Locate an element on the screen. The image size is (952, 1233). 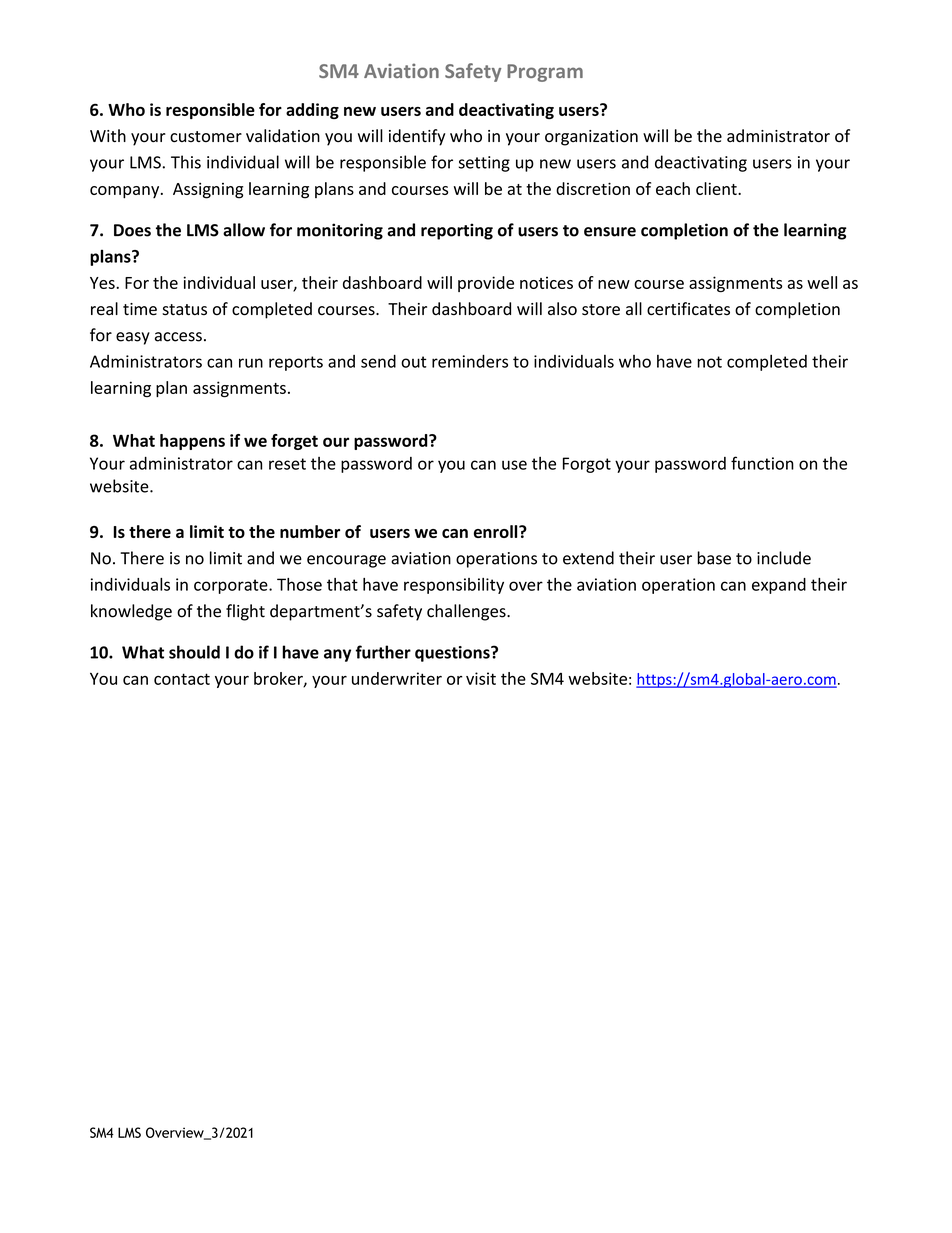
expand is located at coordinates (779, 586).
